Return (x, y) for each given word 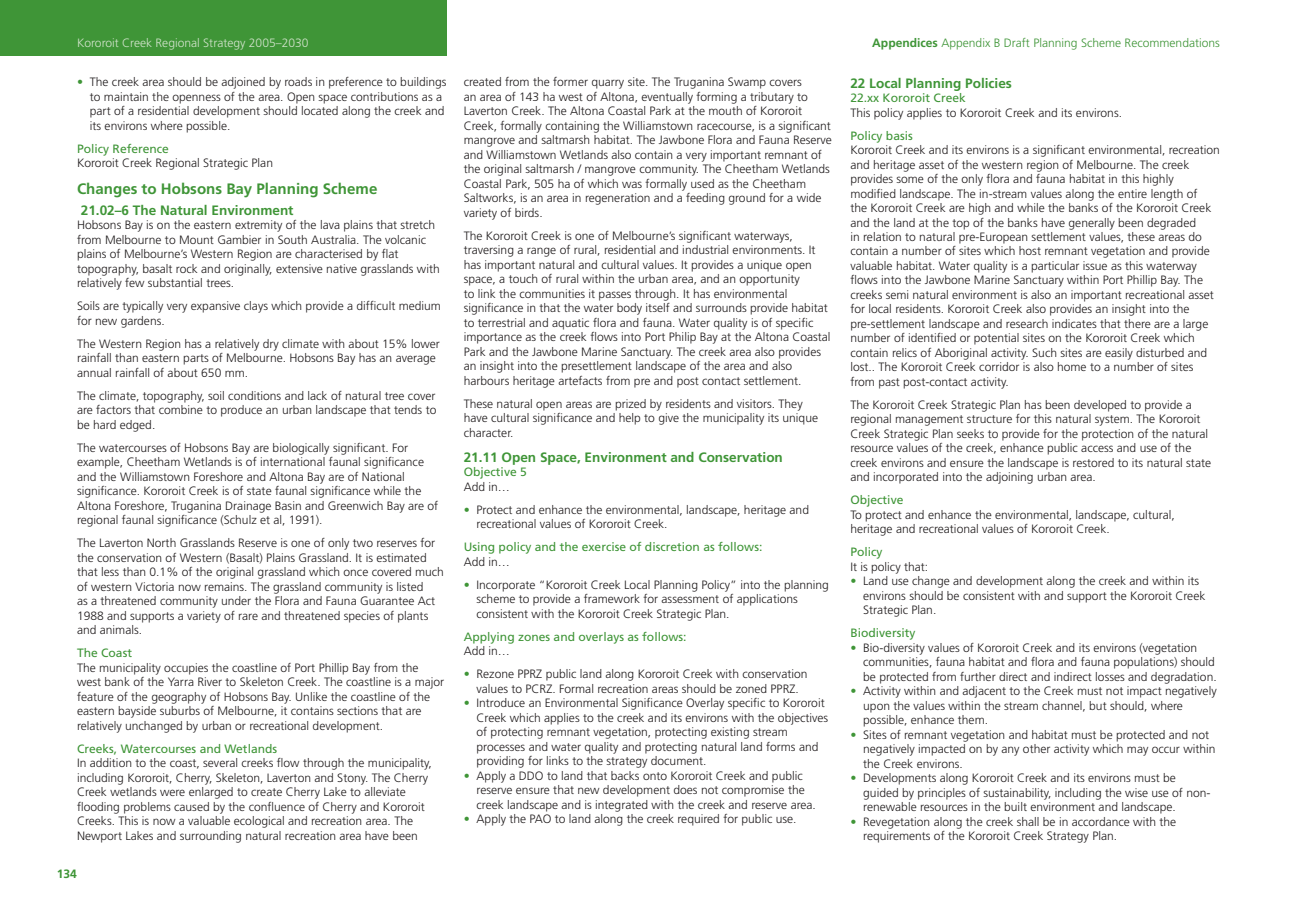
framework (612, 598)
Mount (197, 239)
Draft (1016, 42)
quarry (608, 84)
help (629, 419)
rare (248, 616)
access (1097, 448)
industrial (705, 249)
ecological (259, 822)
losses (1110, 676)
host (1030, 250)
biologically (301, 449)
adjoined (243, 83)
